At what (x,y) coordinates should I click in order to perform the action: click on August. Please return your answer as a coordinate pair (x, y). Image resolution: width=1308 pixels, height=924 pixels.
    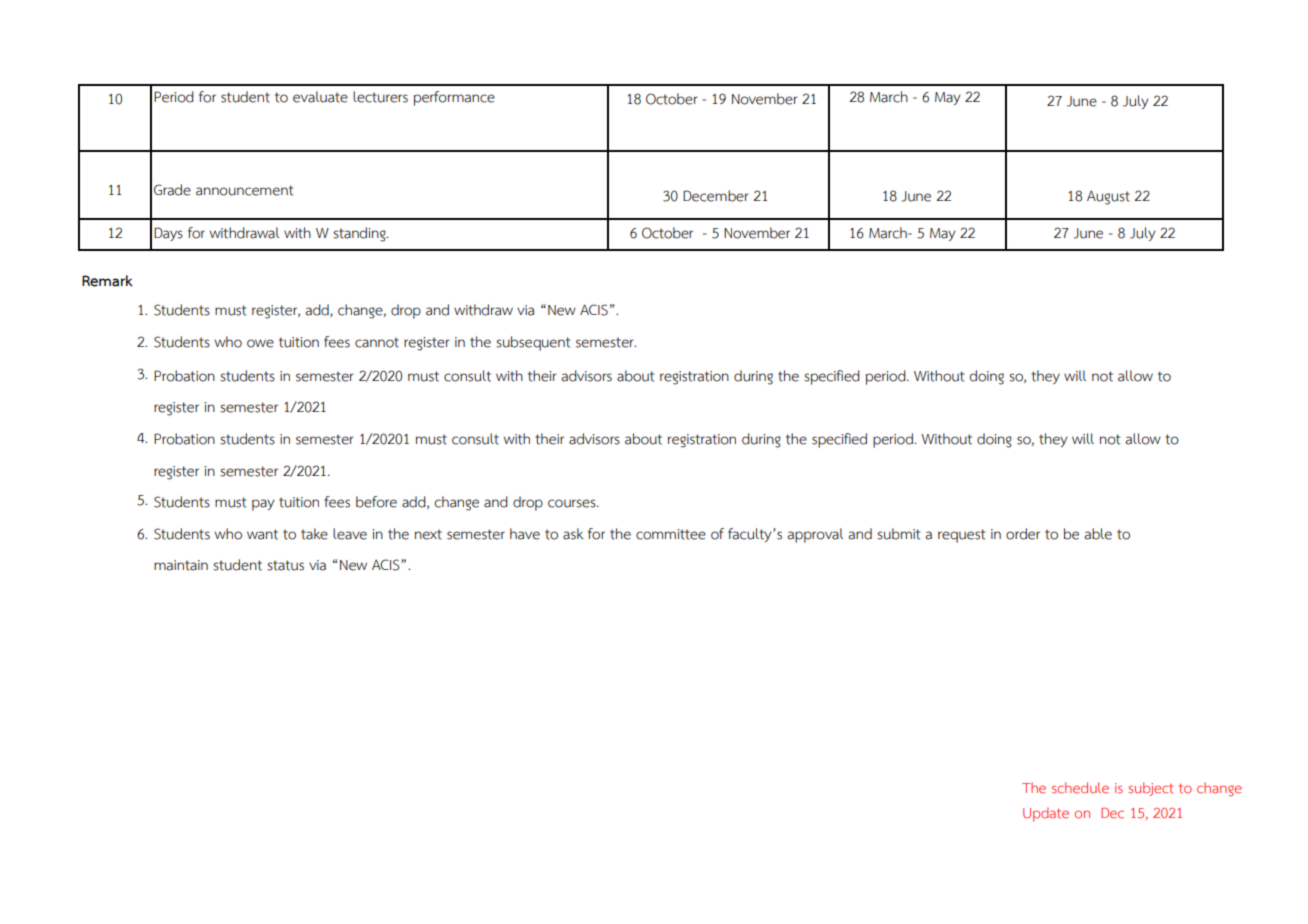
    Looking at the image, I should click on (1108, 197).
